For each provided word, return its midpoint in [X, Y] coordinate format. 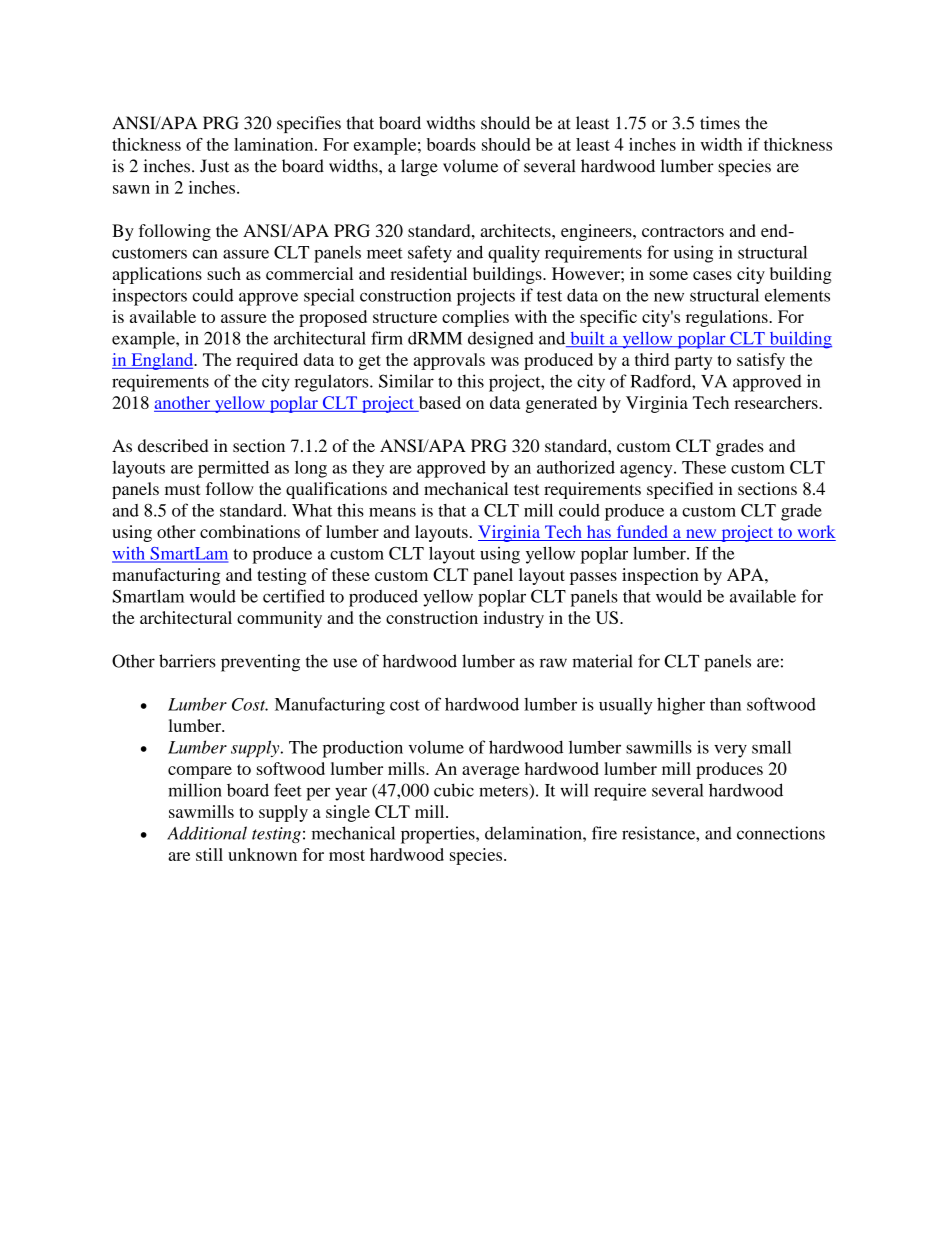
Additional [207, 833]
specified [680, 490]
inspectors [149, 297]
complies [475, 318]
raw [553, 663]
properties [439, 835]
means [392, 512]
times [720, 123]
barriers [187, 661]
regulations [728, 318]
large [419, 167]
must [182, 489]
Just [214, 166]
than [725, 704]
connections [781, 833]
